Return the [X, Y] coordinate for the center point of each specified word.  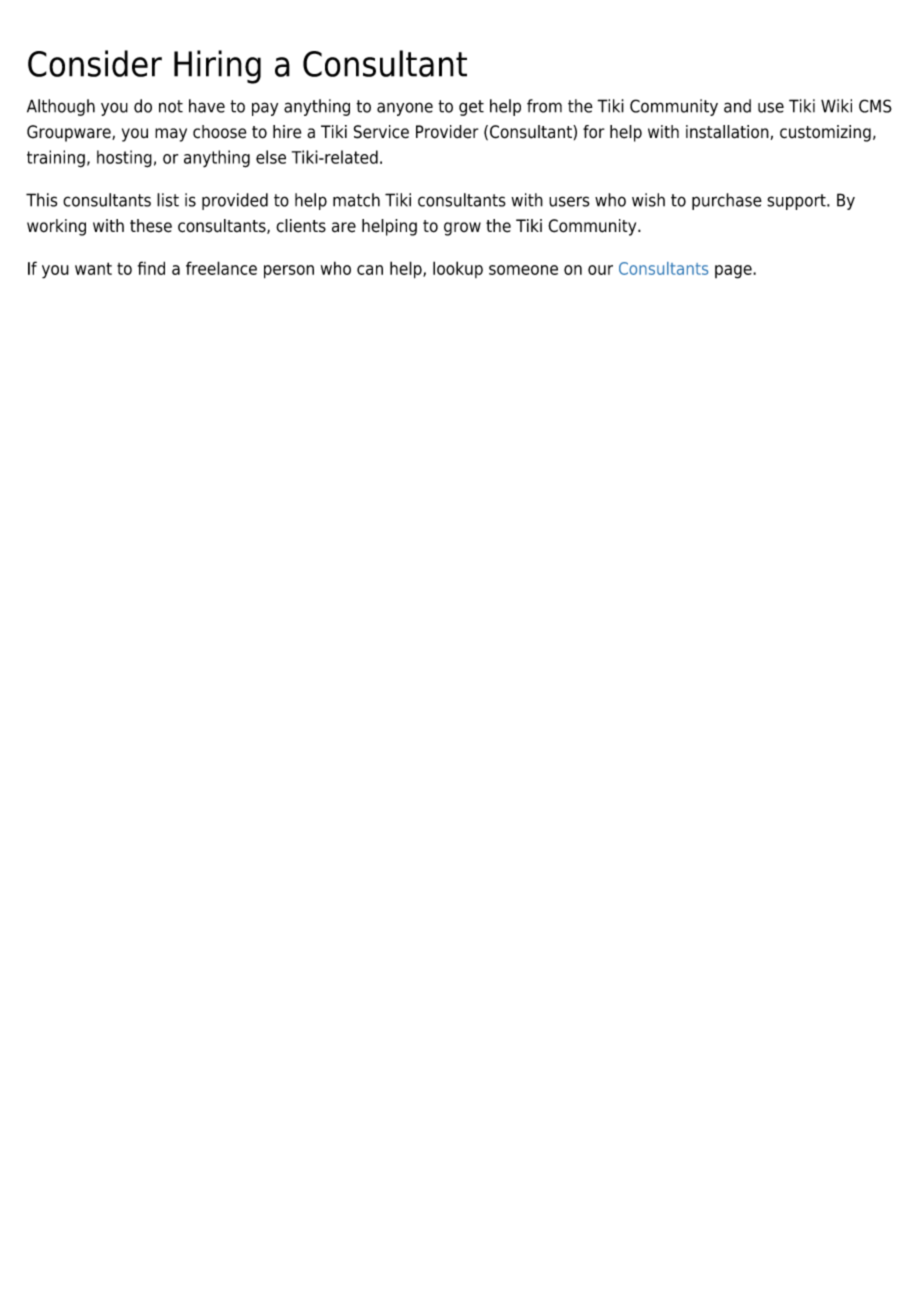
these [151, 226]
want [93, 268]
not [171, 106]
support [797, 202]
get [471, 108]
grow [462, 229]
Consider [95, 63]
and [737, 106]
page [734, 272]
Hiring [217, 67]
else [271, 157]
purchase [727, 201]
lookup [458, 269]
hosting [124, 159]
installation [727, 132]
